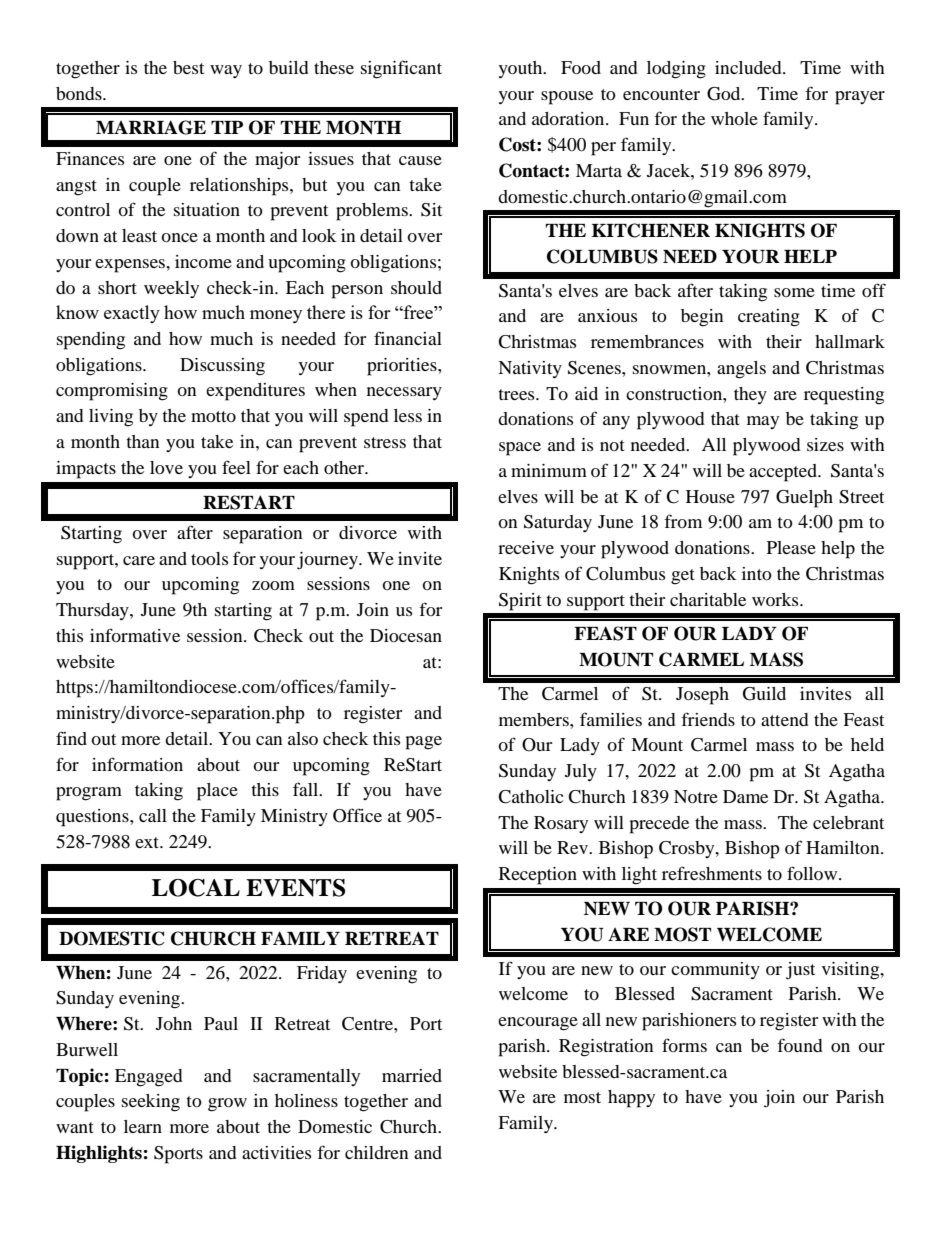 The width and height of the page is (952, 1233). What do you see at coordinates (135, 635) in the page?
I see `informative` at bounding box center [135, 635].
